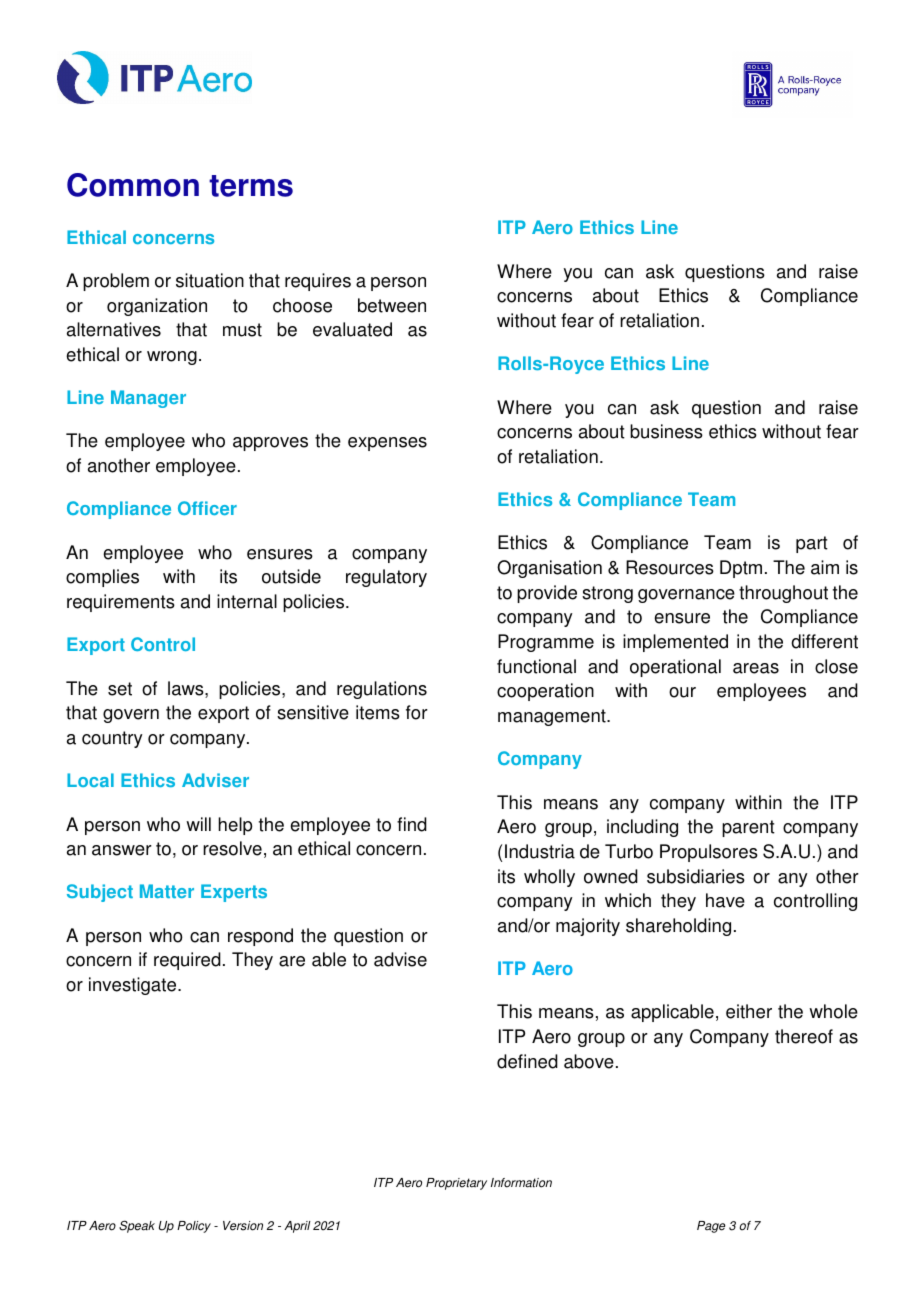 The height and width of the document is (1308, 924). What do you see at coordinates (588, 927) in the document?
I see `majority` at bounding box center [588, 927].
